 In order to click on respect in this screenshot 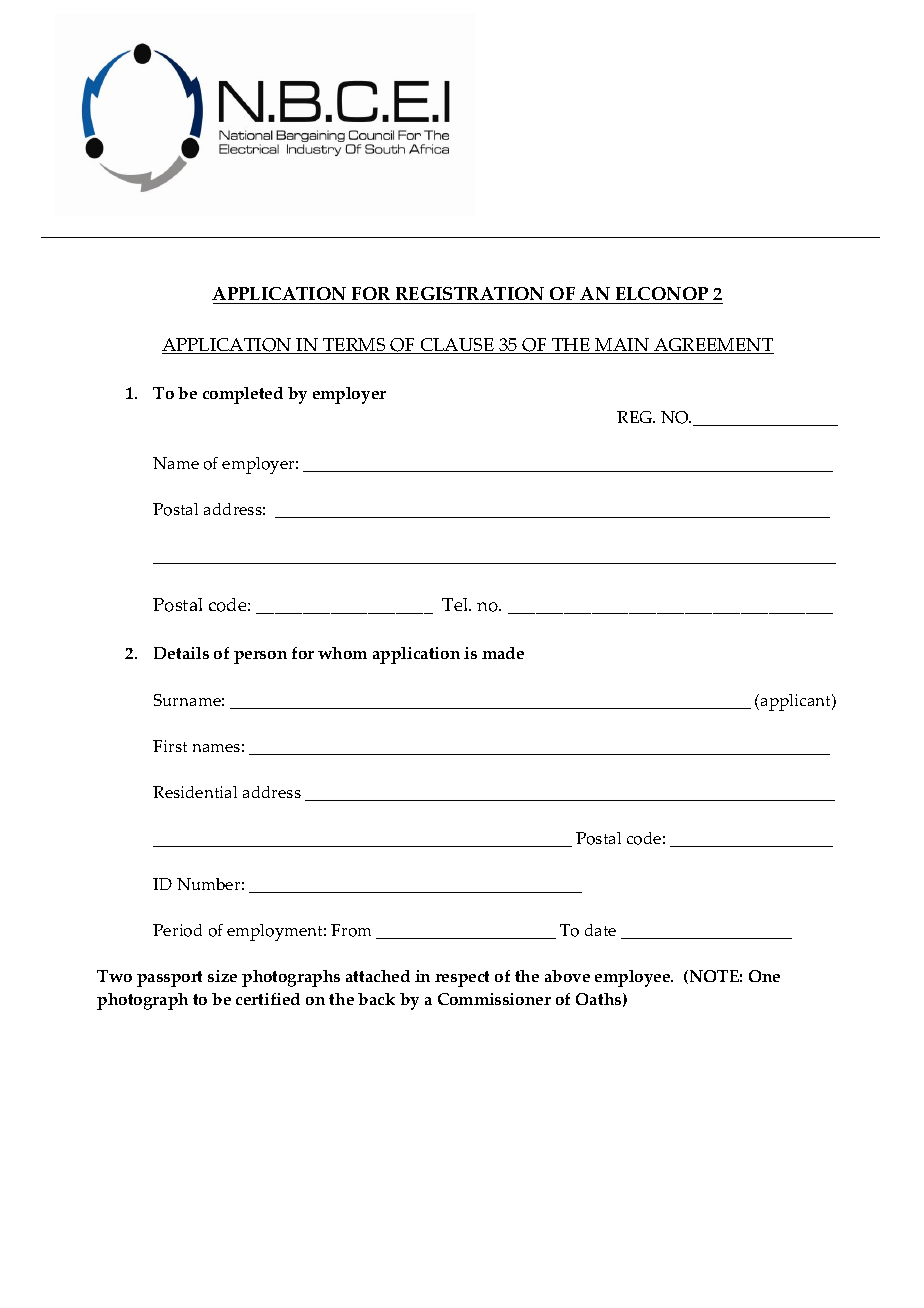, I will do `click(462, 979)`.
